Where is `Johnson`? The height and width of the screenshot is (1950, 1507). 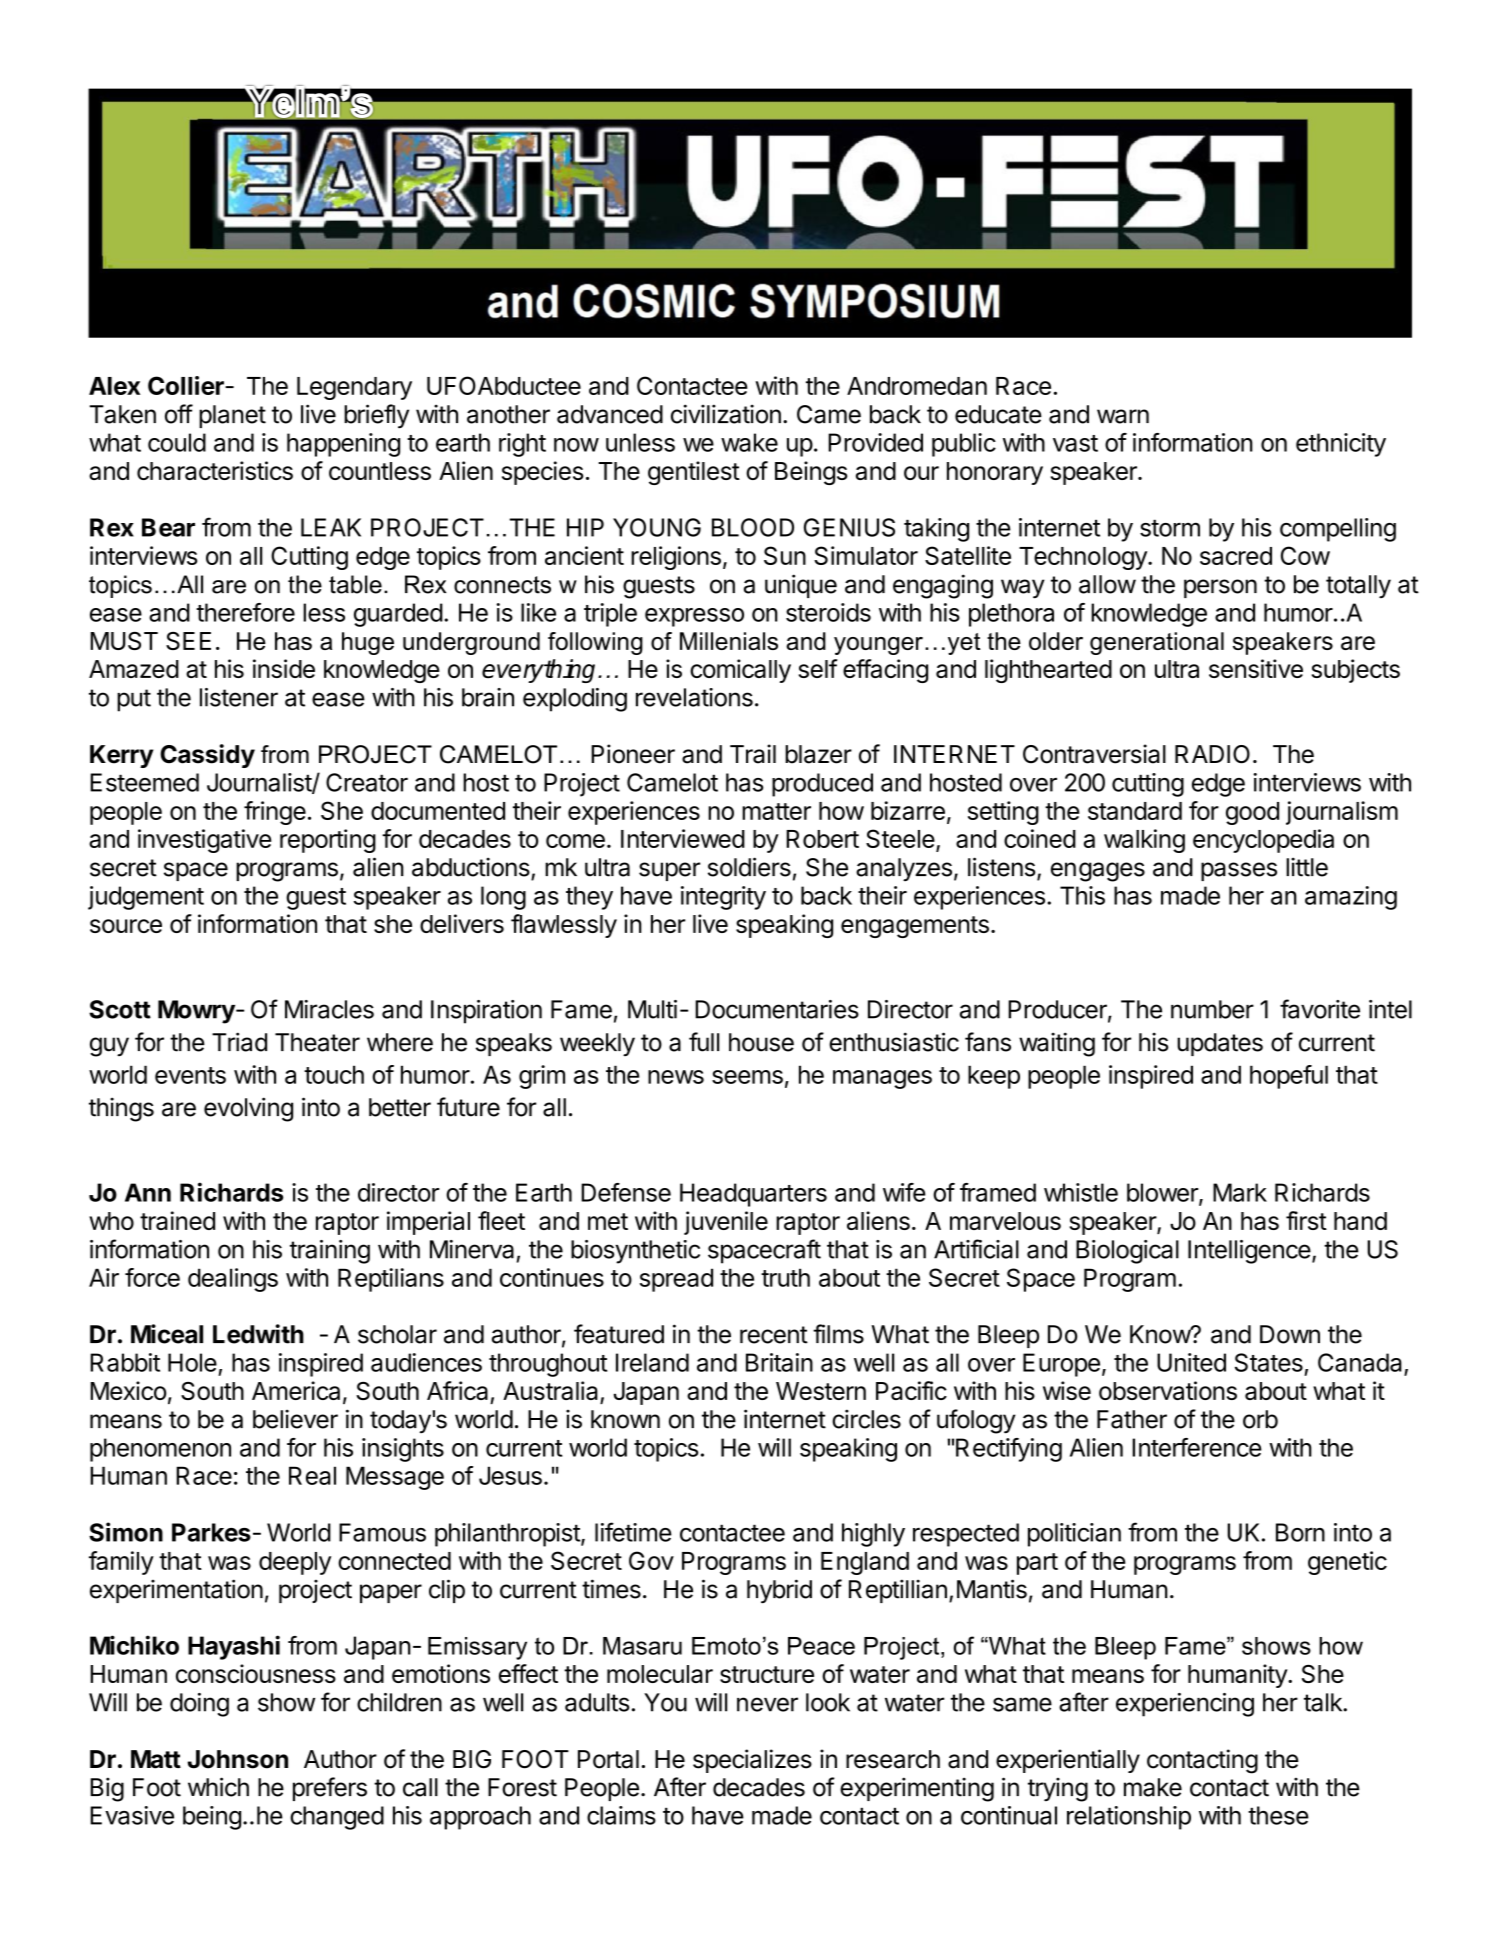 Johnson is located at coordinates (238, 1759).
